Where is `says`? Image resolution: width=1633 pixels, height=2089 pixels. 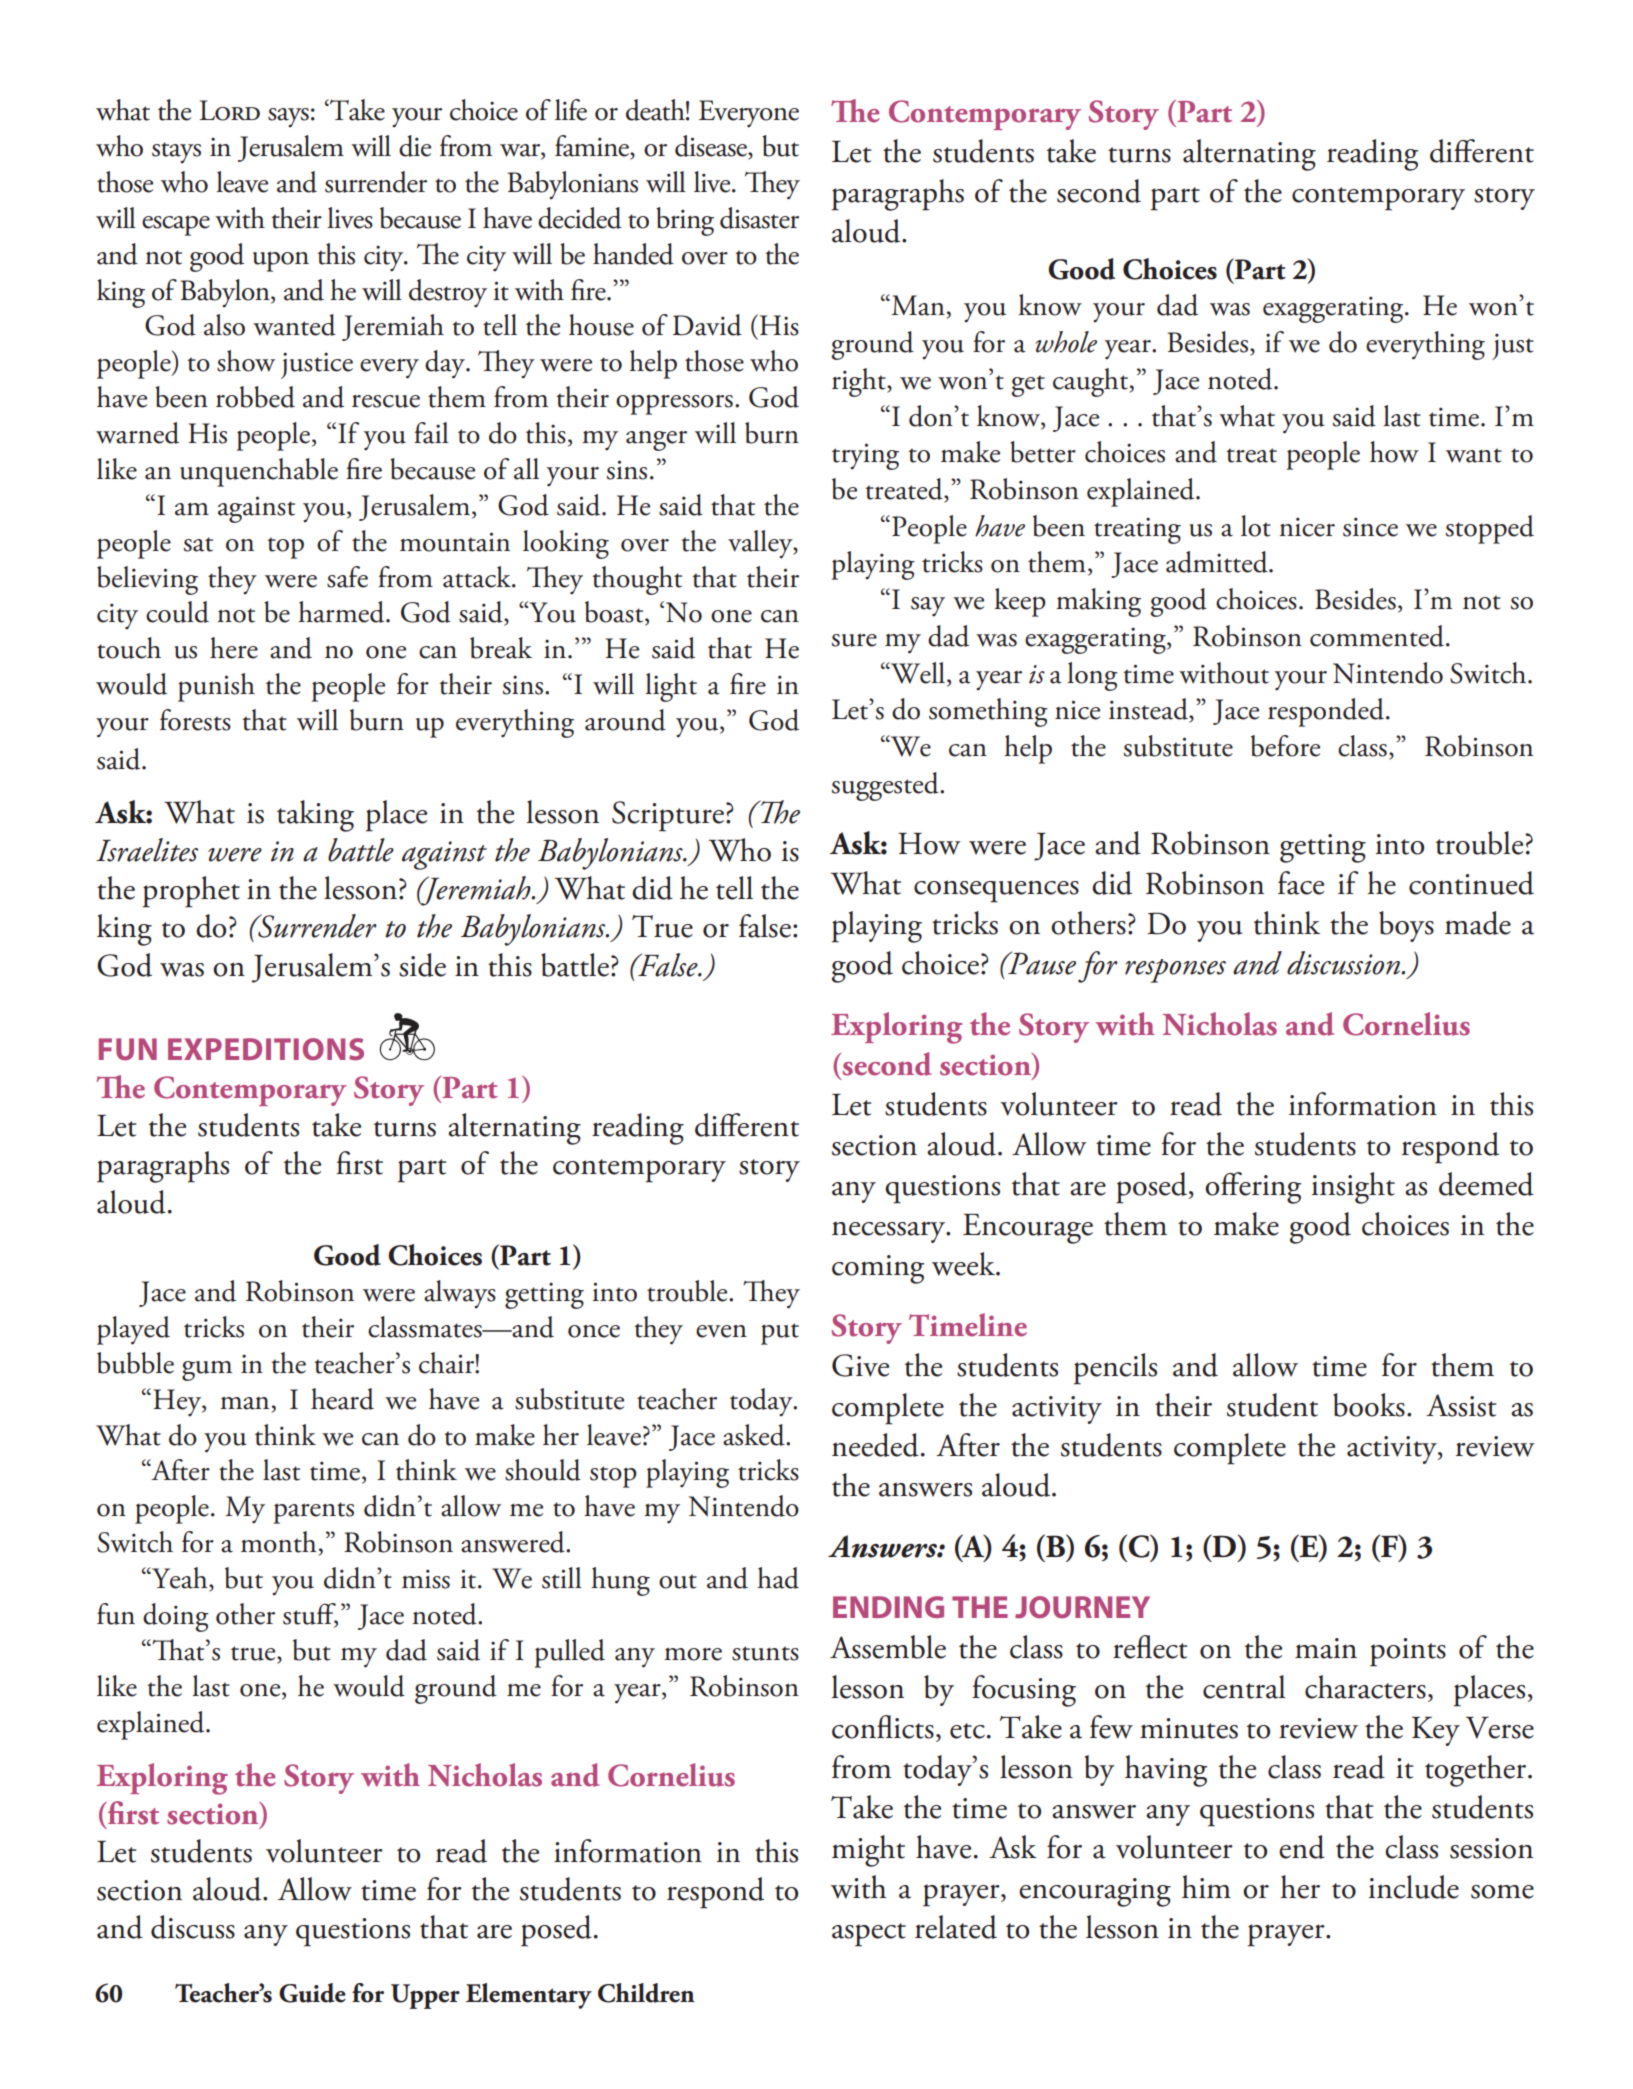
says is located at coordinates (288, 117).
